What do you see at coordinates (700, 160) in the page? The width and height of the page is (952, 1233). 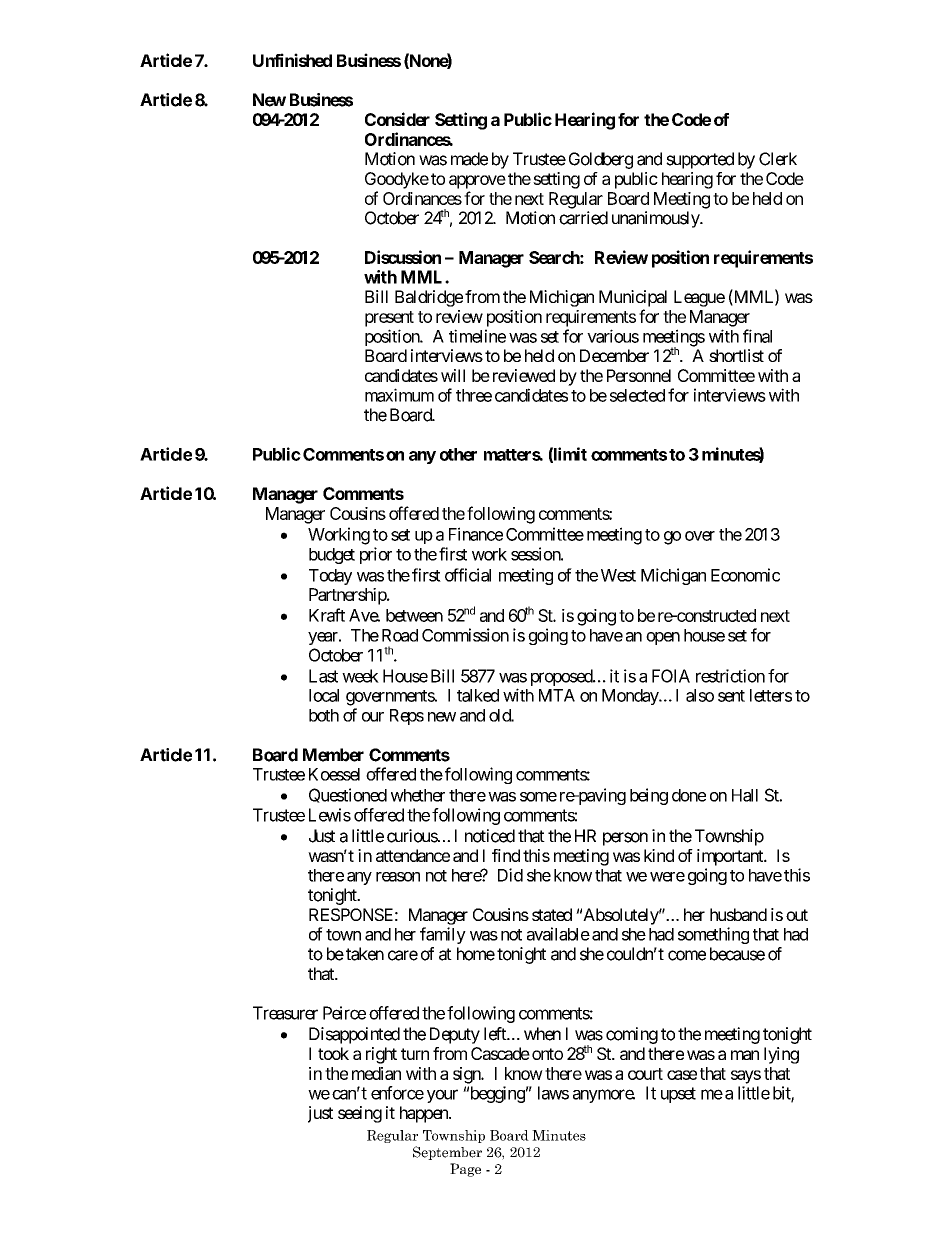 I see `supported` at bounding box center [700, 160].
